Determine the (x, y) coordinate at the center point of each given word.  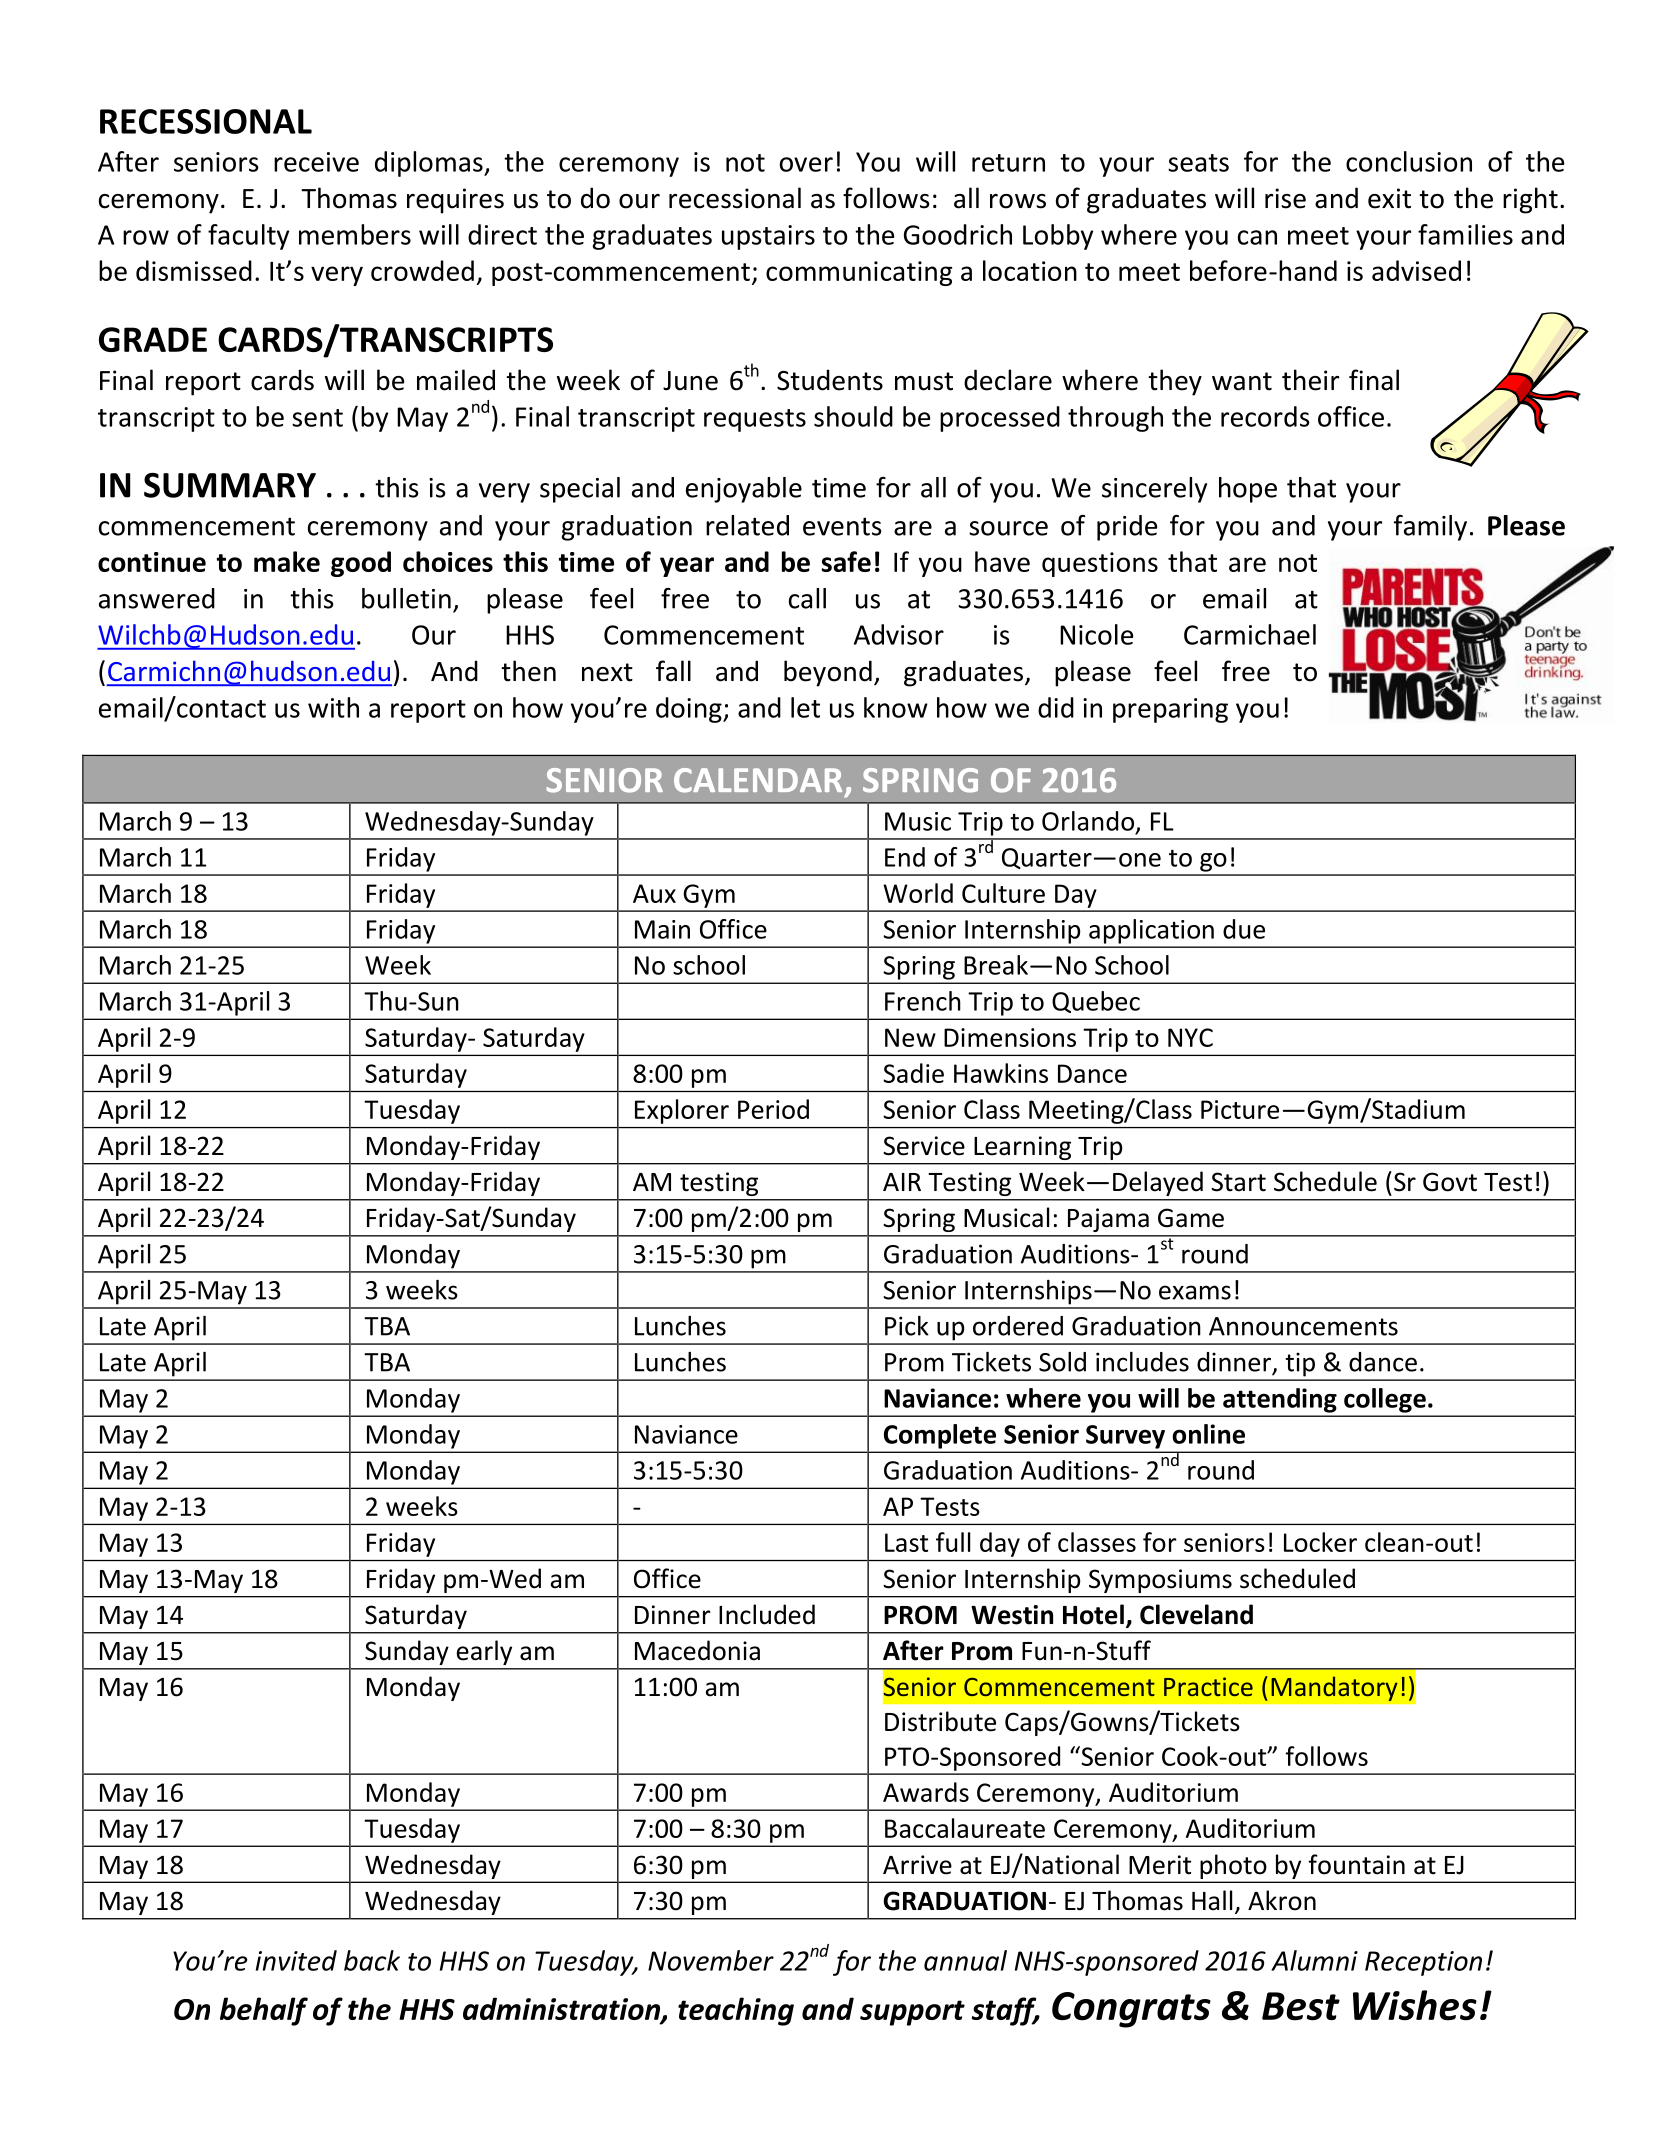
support (912, 2013)
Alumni (1314, 1960)
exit (1389, 198)
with (333, 707)
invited (296, 1960)
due (1244, 929)
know (896, 707)
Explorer (682, 1111)
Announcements (1303, 1326)
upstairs (768, 237)
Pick (907, 1326)
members (355, 234)
